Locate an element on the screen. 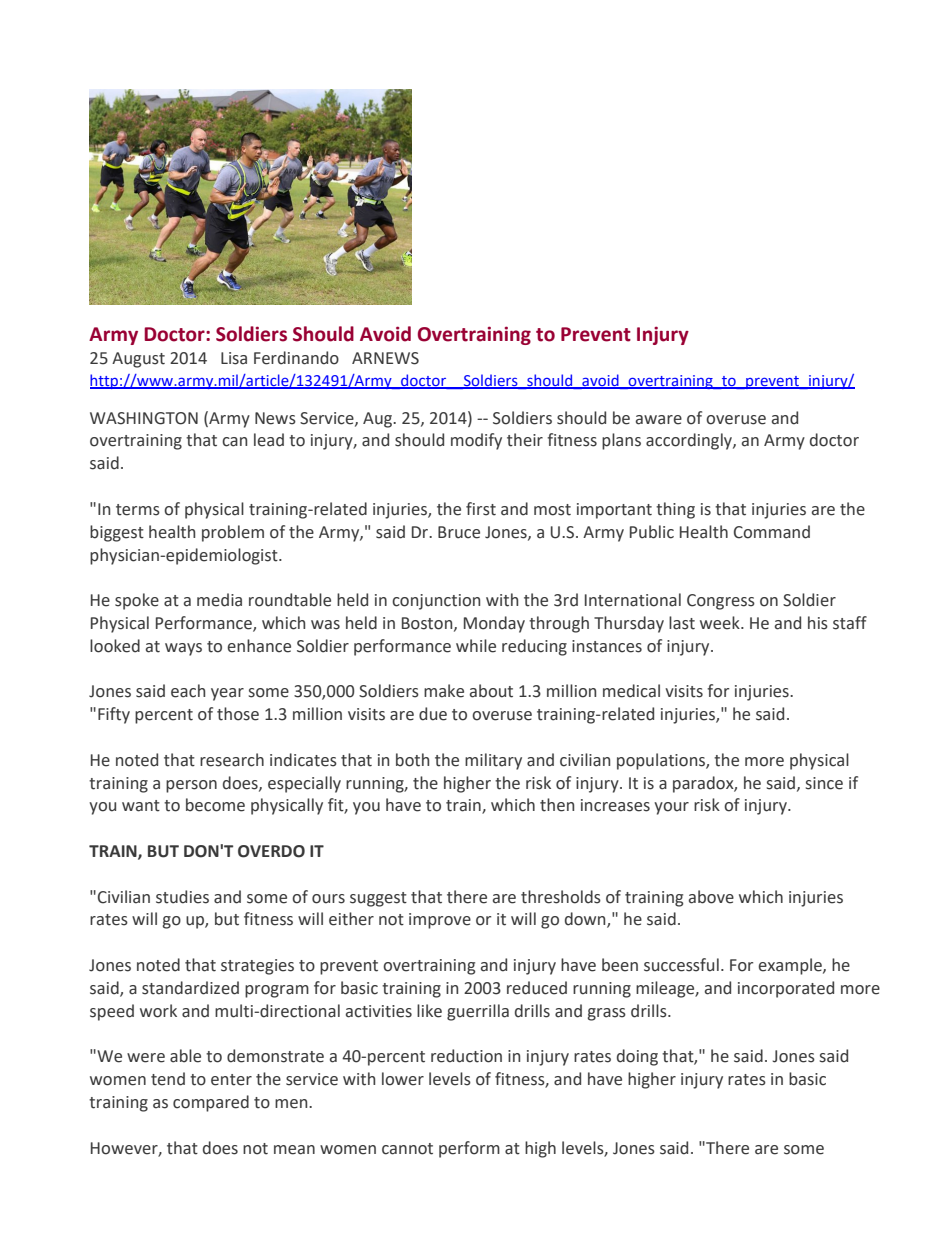 This screenshot has width=952, height=1233. Lisa is located at coordinates (234, 358).
